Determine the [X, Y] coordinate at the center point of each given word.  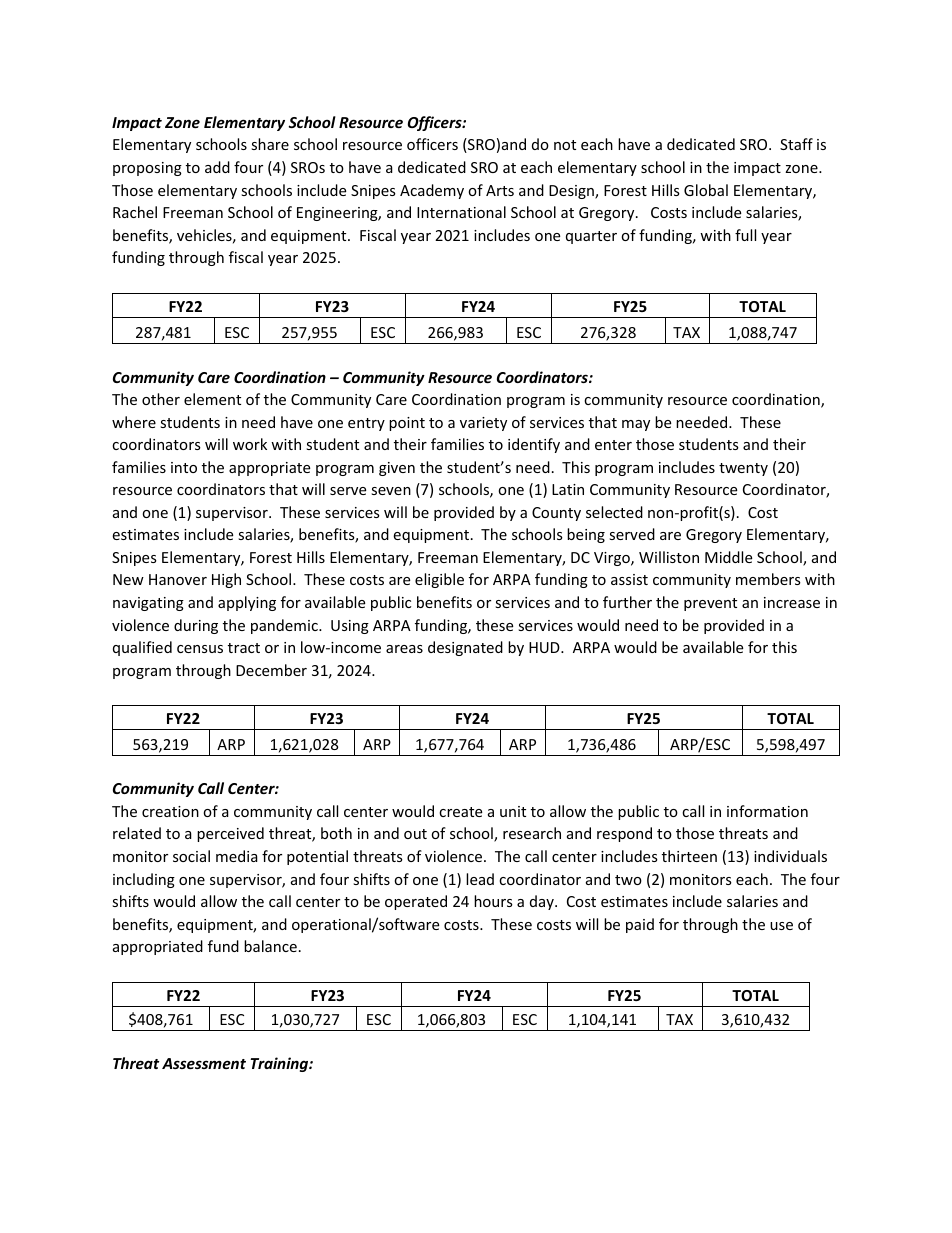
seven [391, 491]
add [217, 167]
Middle [728, 557]
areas [404, 649]
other [161, 399]
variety [483, 424]
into [184, 467]
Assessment [204, 1063]
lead [480, 879]
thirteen [689, 856]
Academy [432, 191]
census [200, 649]
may [636, 425]
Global [706, 190]
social [191, 856]
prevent [710, 604]
